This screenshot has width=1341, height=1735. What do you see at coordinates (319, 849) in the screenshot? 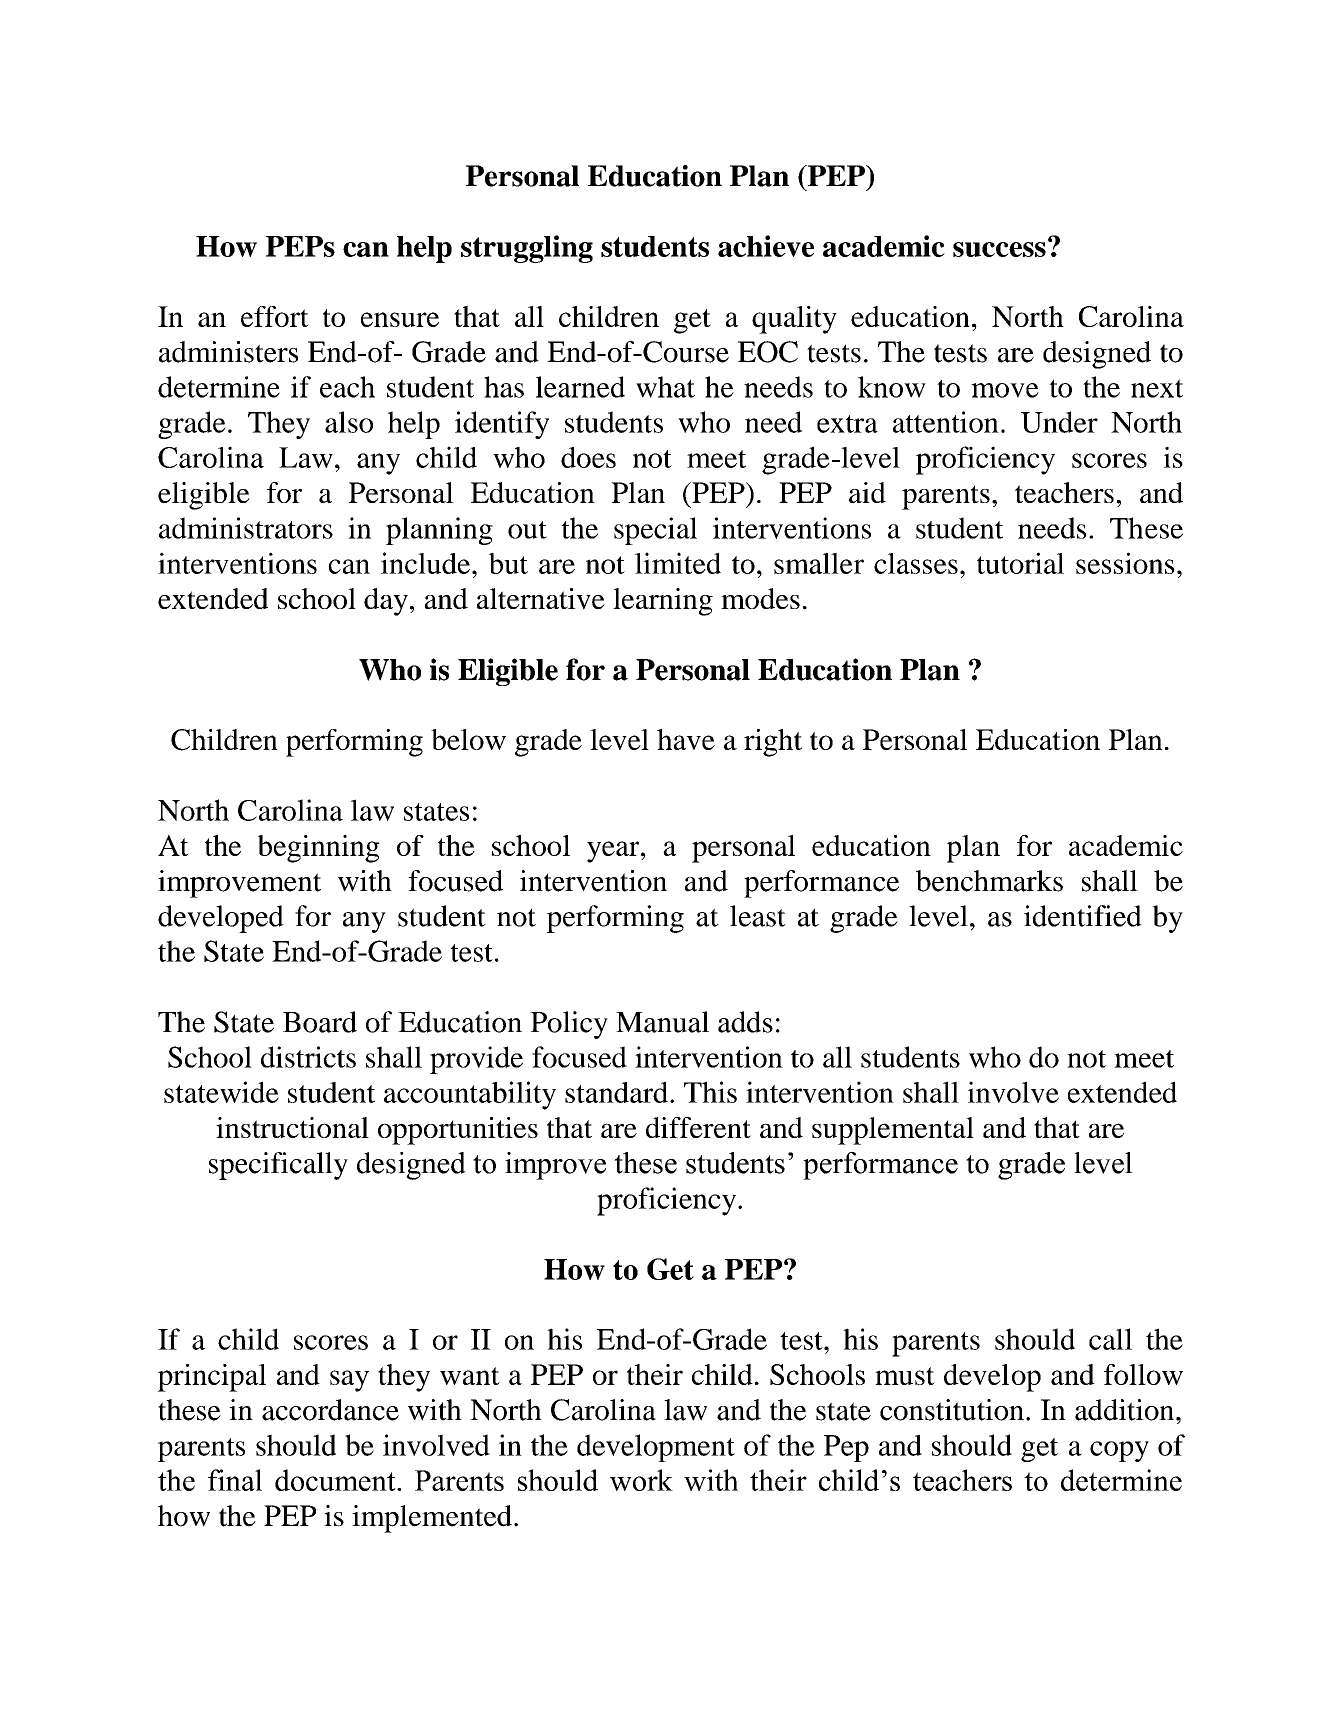
I see `beginning` at bounding box center [319, 849].
